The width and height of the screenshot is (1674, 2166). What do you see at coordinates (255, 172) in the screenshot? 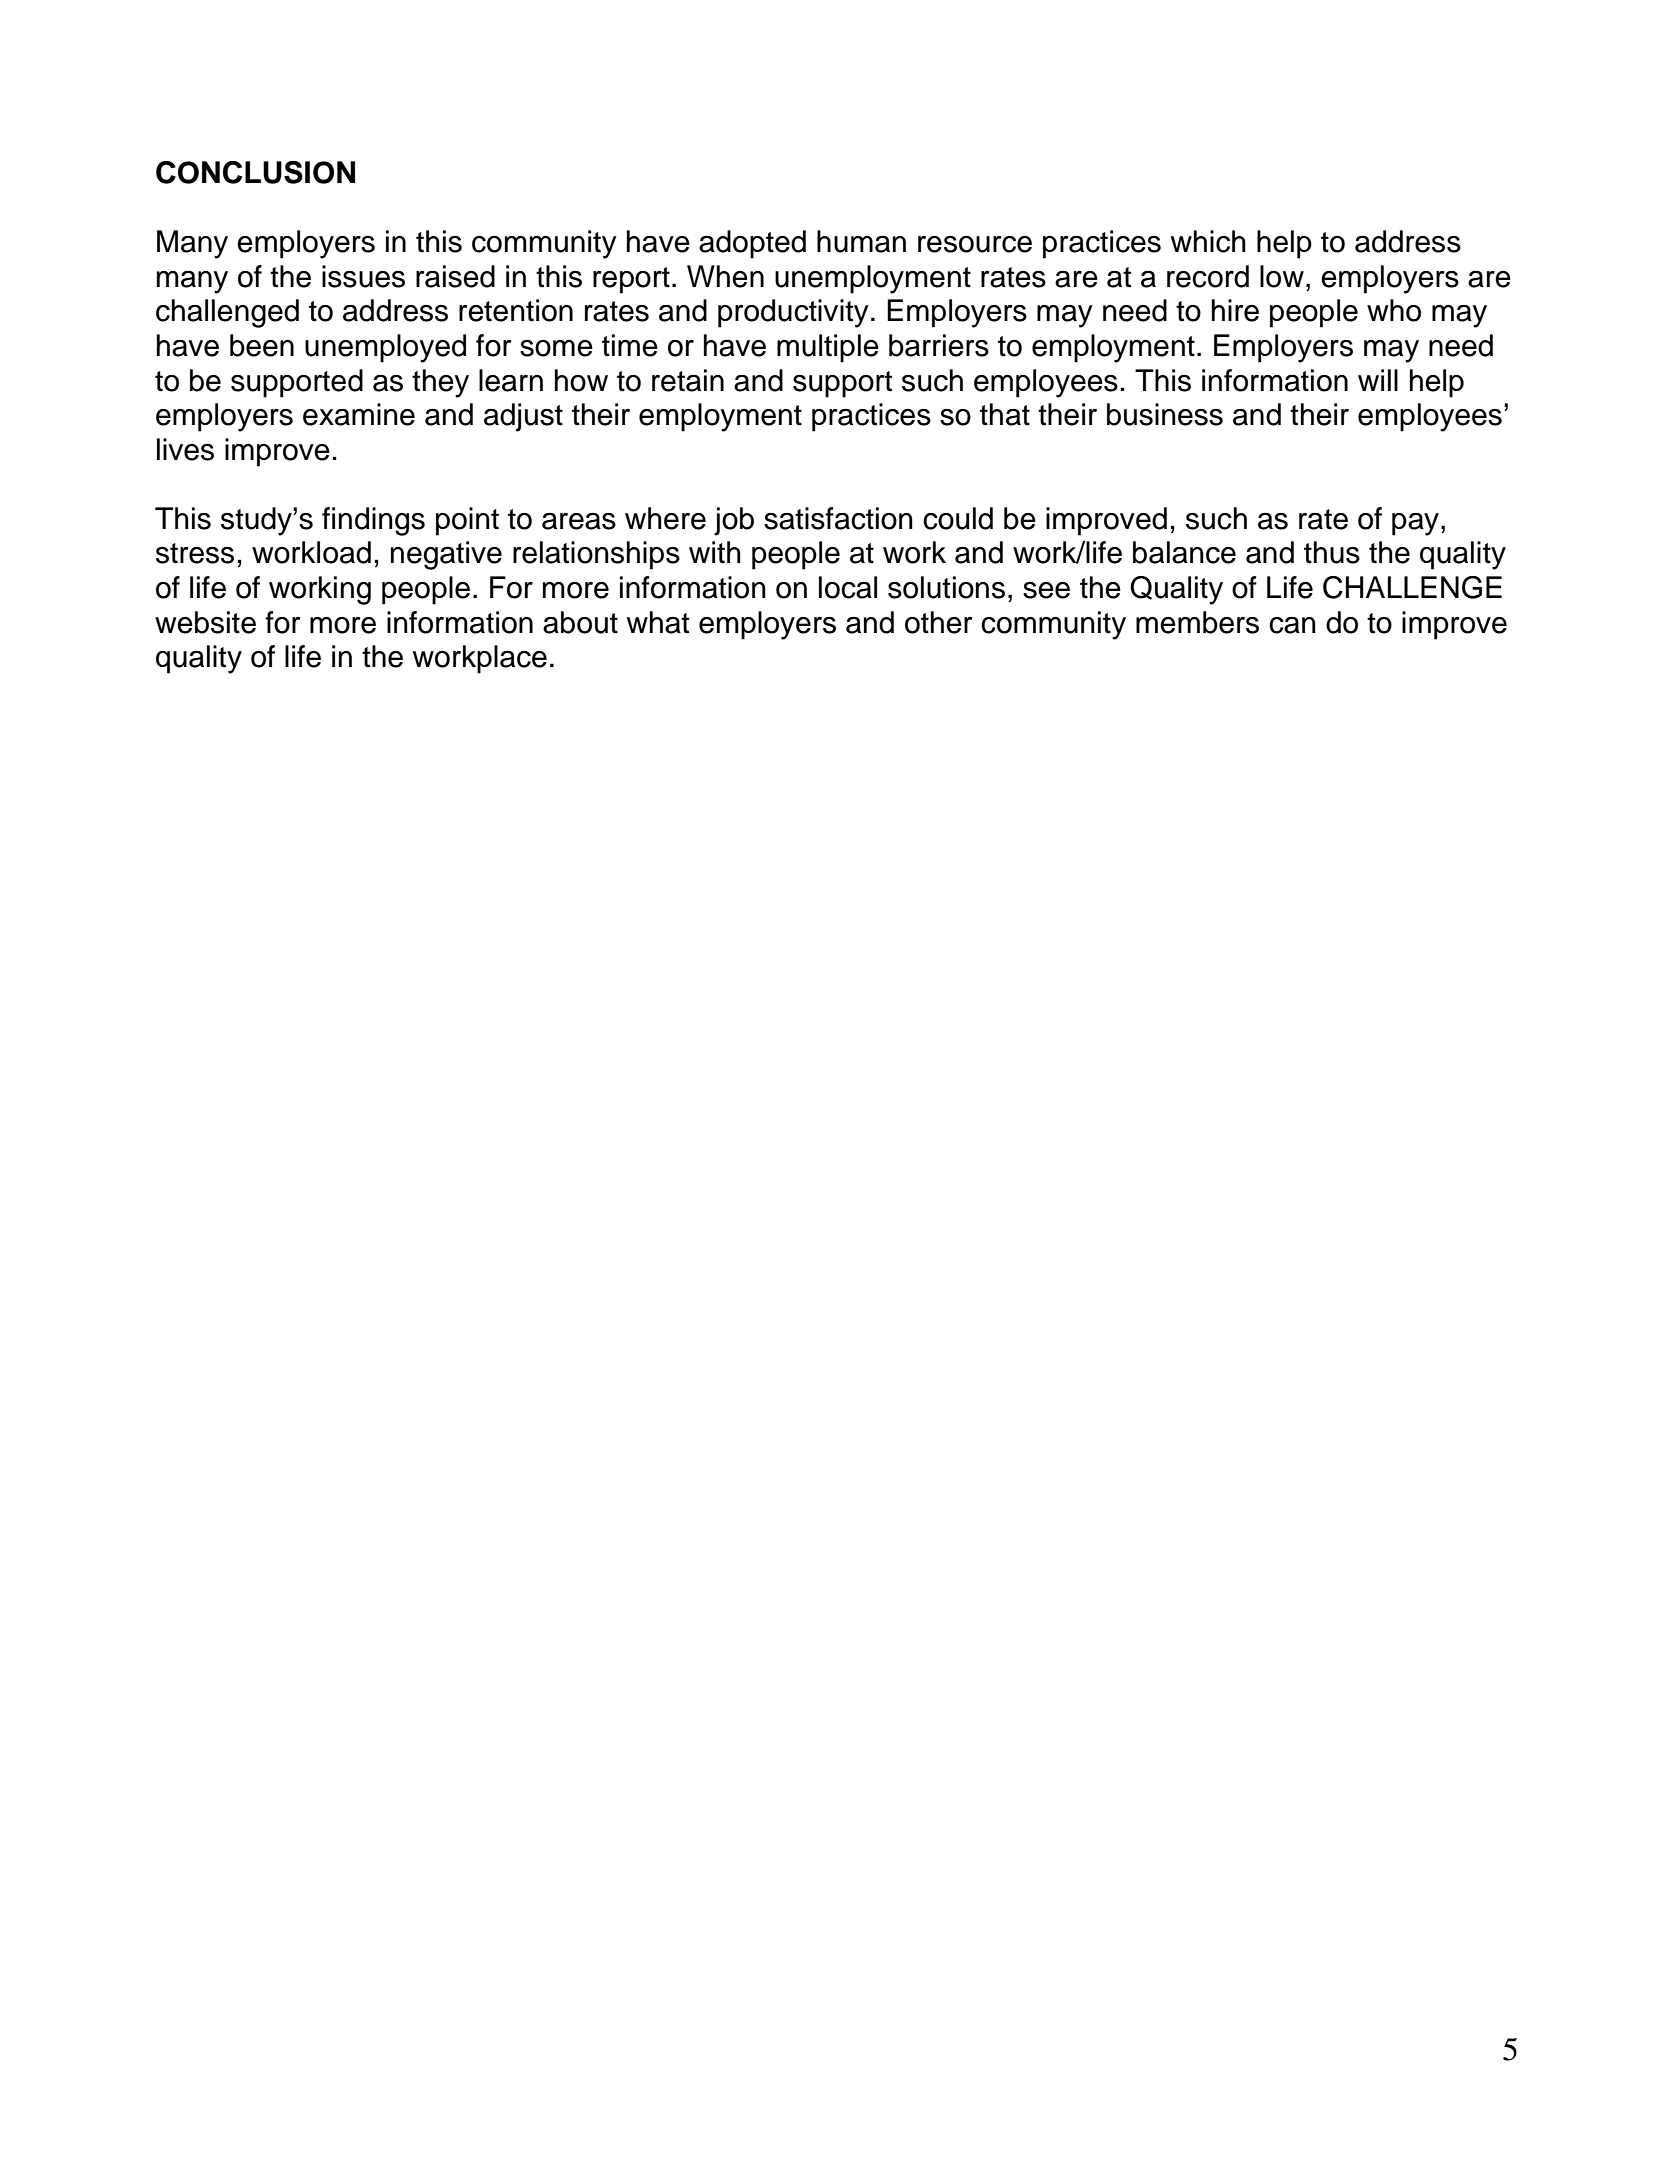
I see `CONCLUSION` at bounding box center [255, 172].
